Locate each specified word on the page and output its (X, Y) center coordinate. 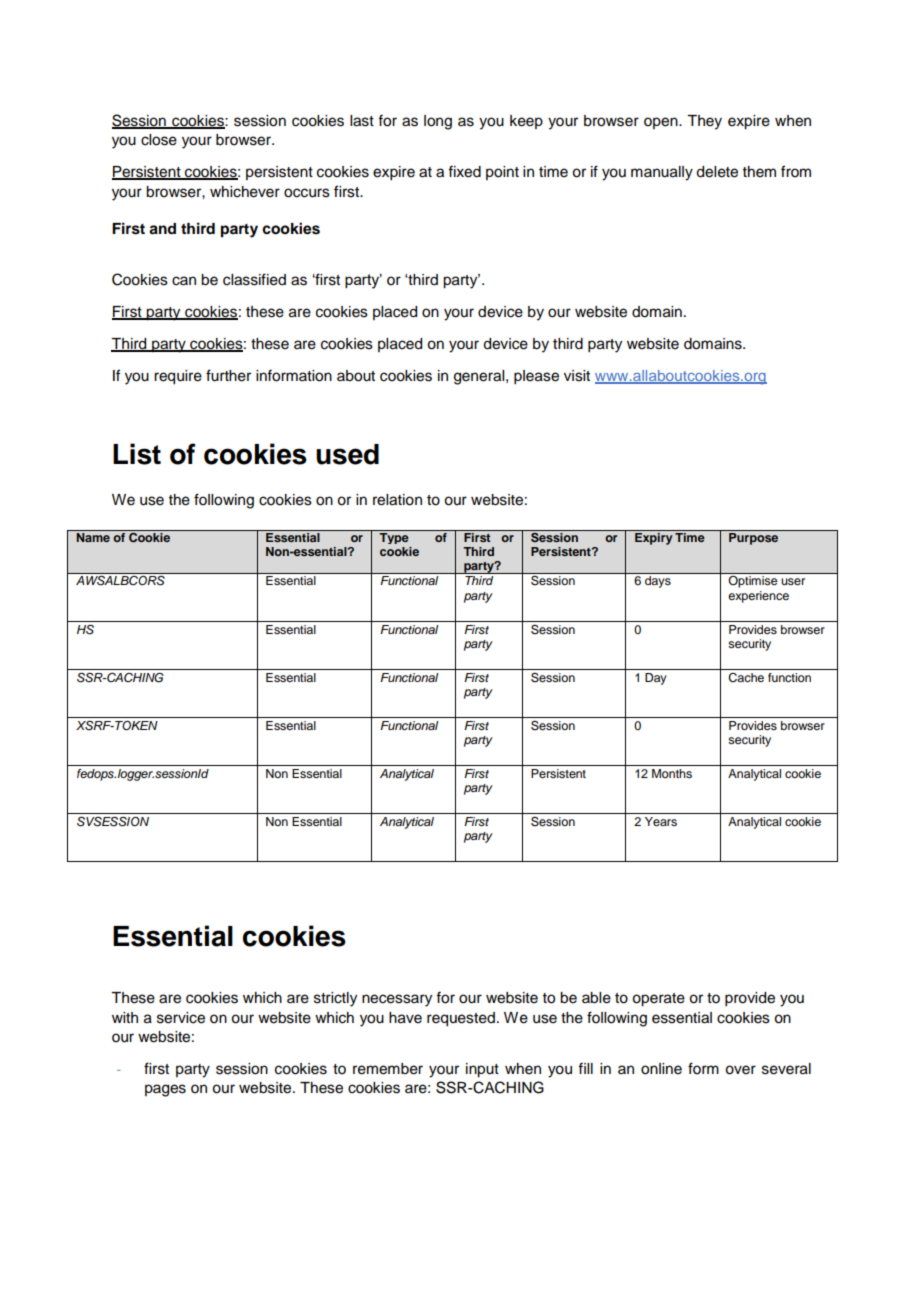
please (536, 377)
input (482, 1070)
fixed (464, 171)
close (159, 140)
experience (758, 597)
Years (661, 821)
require (178, 377)
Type (394, 537)
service (181, 1018)
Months (672, 773)
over (740, 1070)
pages (165, 1090)
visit (577, 376)
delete (717, 172)
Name (93, 536)
